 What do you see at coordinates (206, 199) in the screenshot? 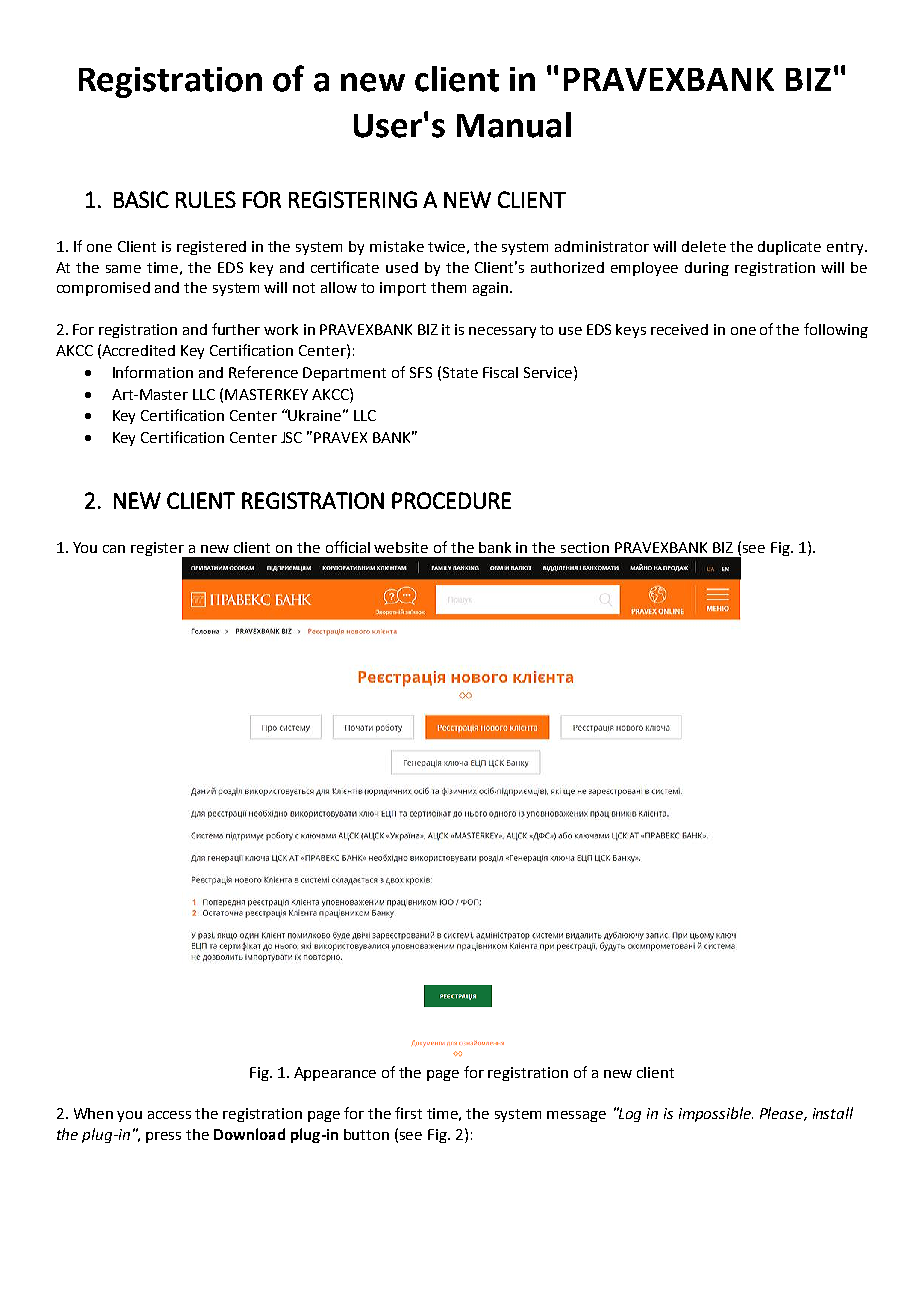
I see `RULES` at bounding box center [206, 199].
